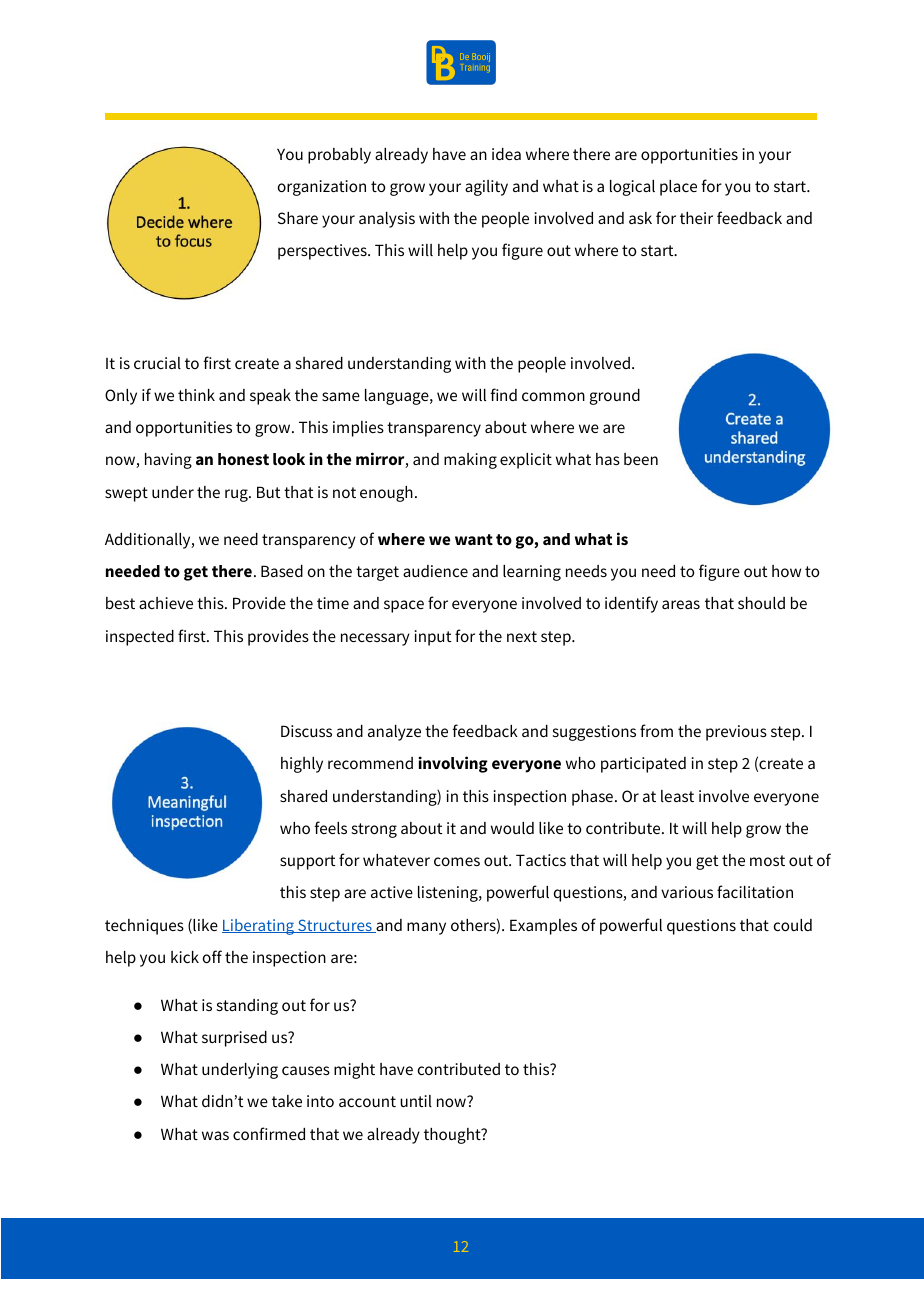 This image has width=924, height=1308. Describe the element at coordinates (687, 892) in the image. I see `various` at that location.
